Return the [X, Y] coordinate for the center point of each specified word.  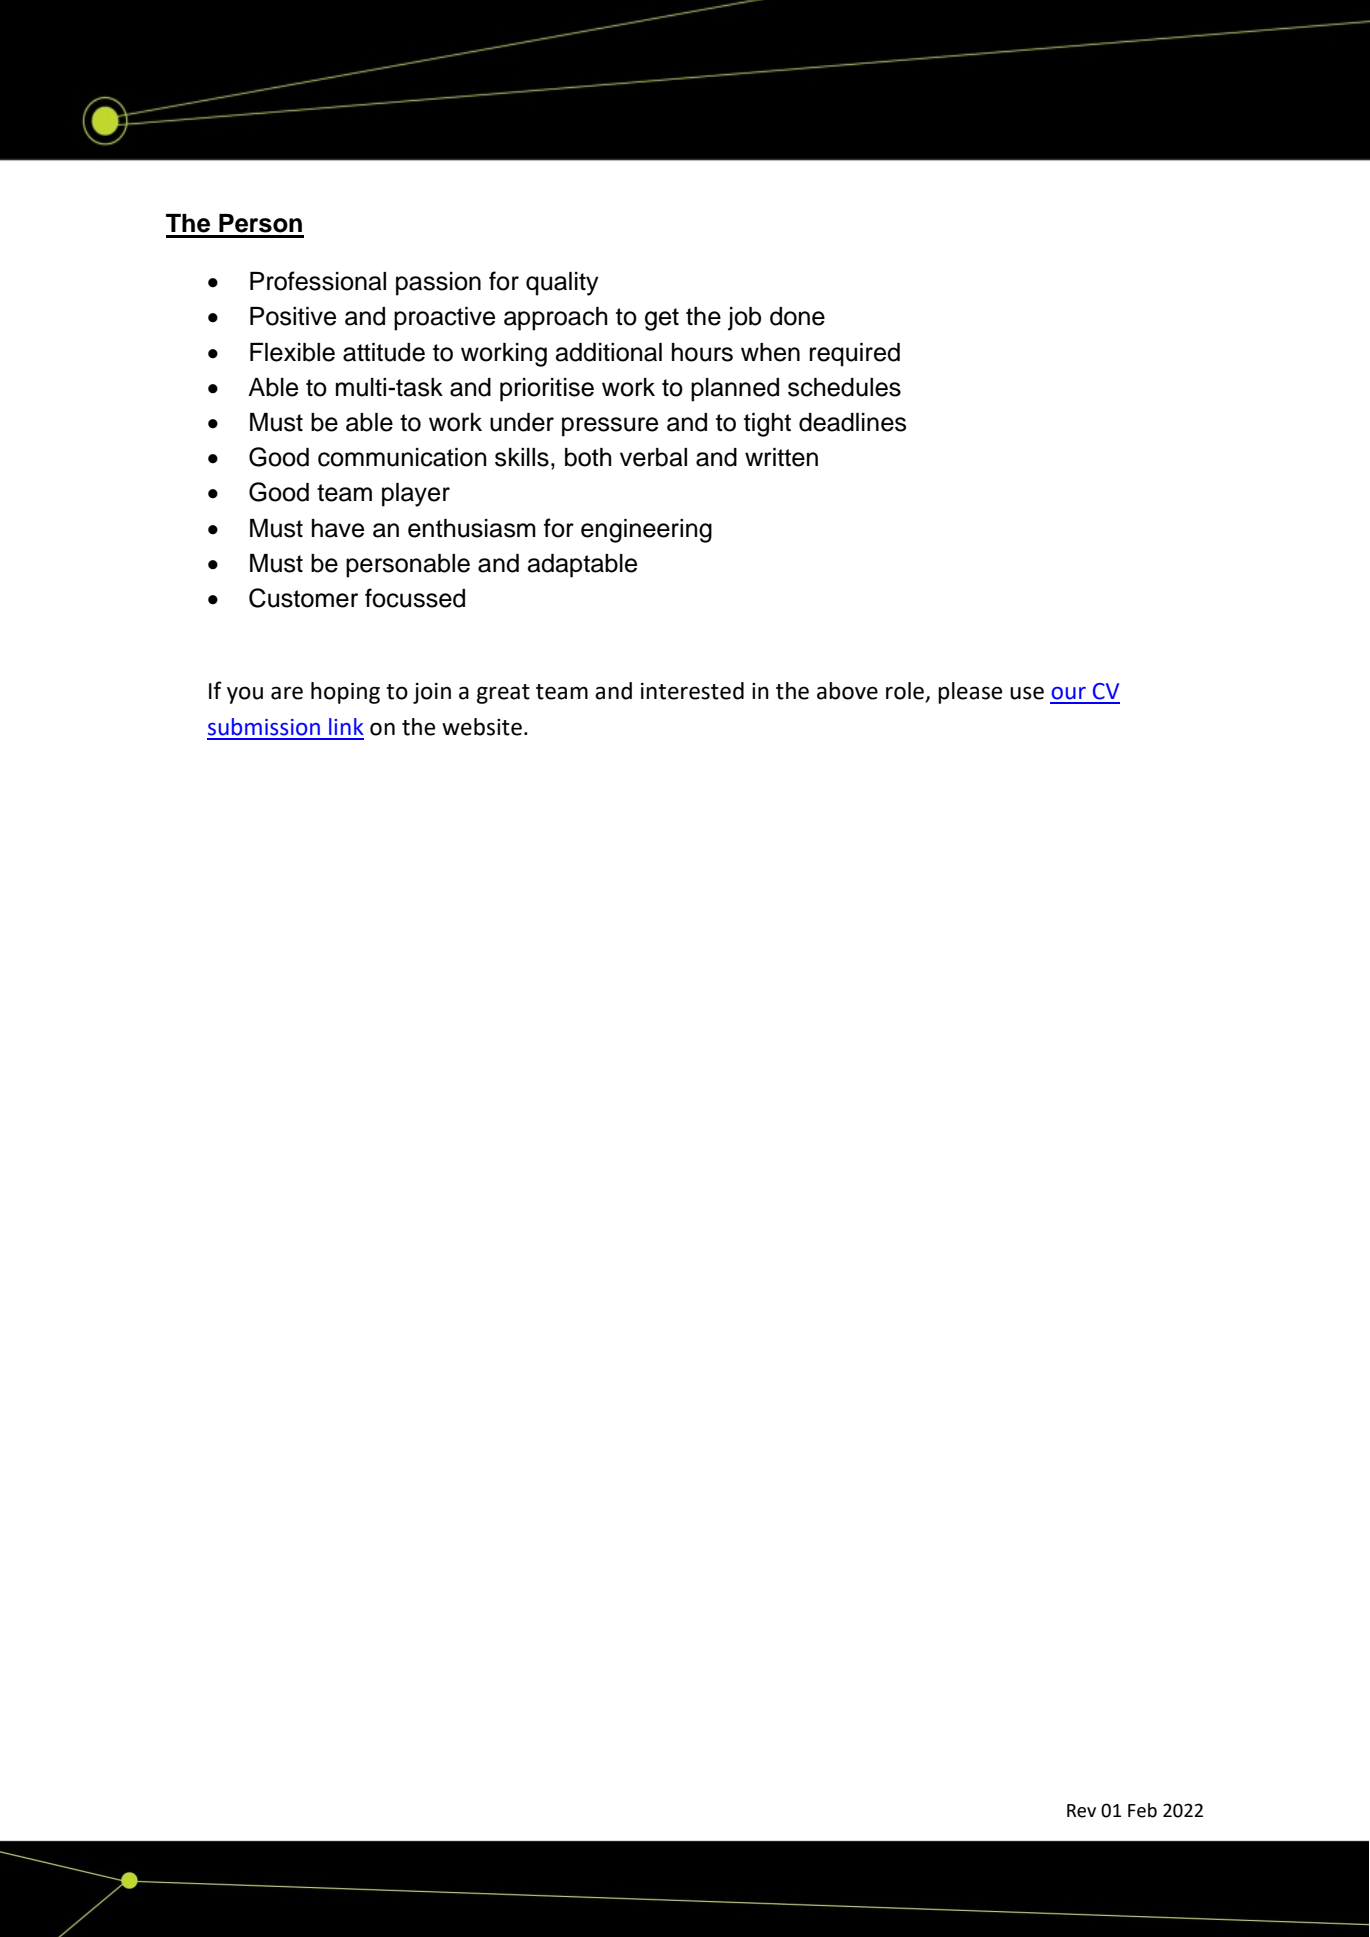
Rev [1081, 1811]
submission [264, 727]
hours [702, 352]
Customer [303, 598]
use [1027, 693]
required [855, 355]
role [906, 692]
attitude [384, 352]
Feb [1142, 1810]
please [970, 693]
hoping [345, 693]
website [482, 727]
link [346, 726]
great [503, 694]
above [847, 691]
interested [692, 691]
